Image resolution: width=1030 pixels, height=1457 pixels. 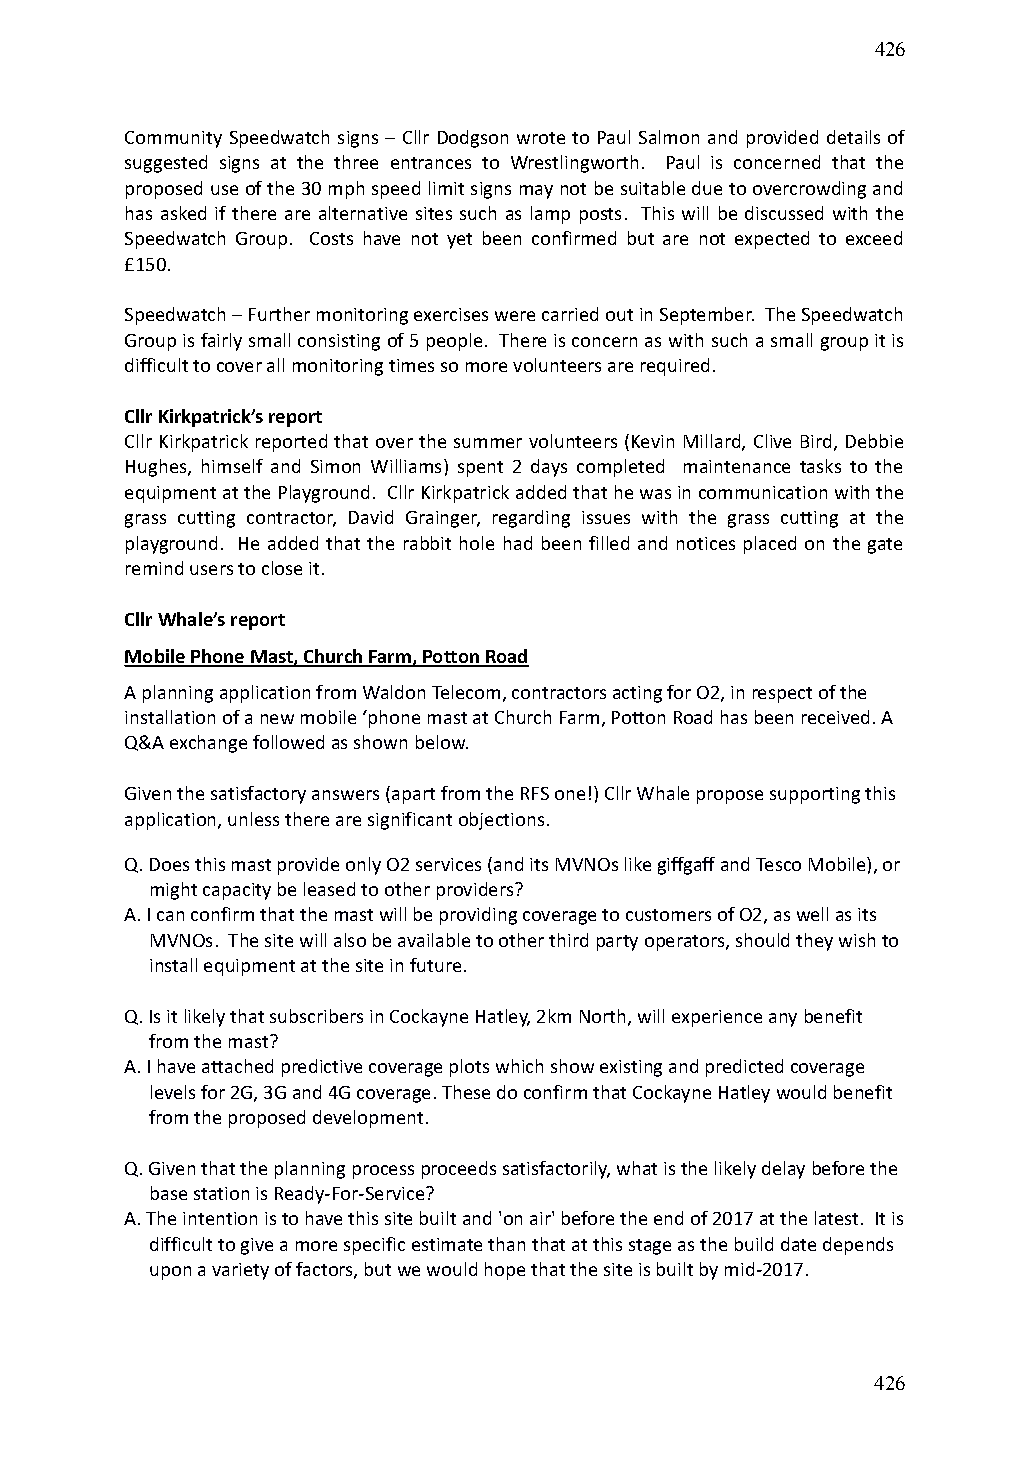 What do you see at coordinates (220, 1218) in the screenshot?
I see `intention` at bounding box center [220, 1218].
